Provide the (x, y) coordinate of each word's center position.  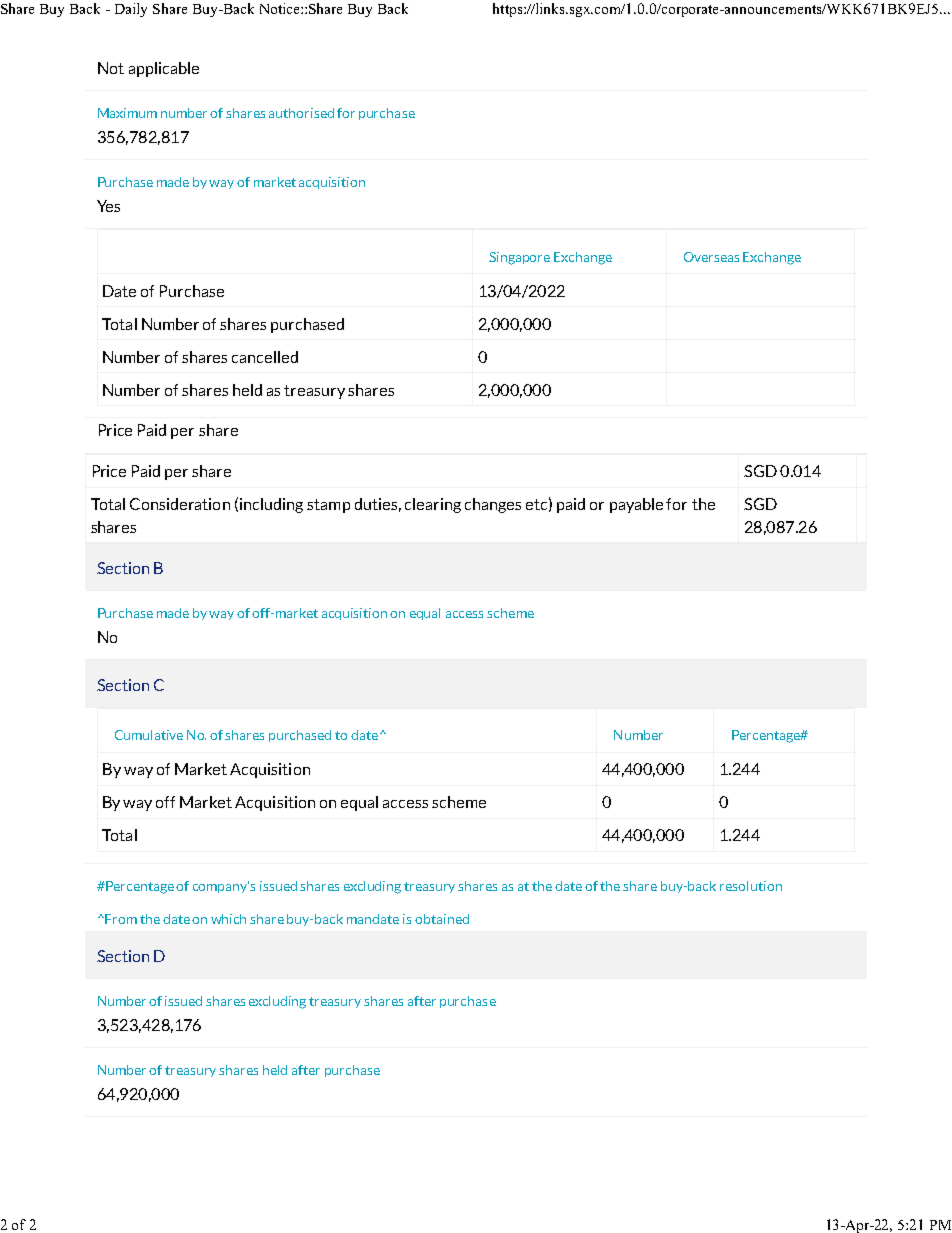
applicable (164, 69)
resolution (751, 886)
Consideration (180, 504)
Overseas (711, 257)
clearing (433, 505)
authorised (301, 113)
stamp (328, 506)
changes (493, 505)
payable (636, 505)
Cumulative (149, 735)
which (228, 919)
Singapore (519, 258)
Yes (108, 206)
